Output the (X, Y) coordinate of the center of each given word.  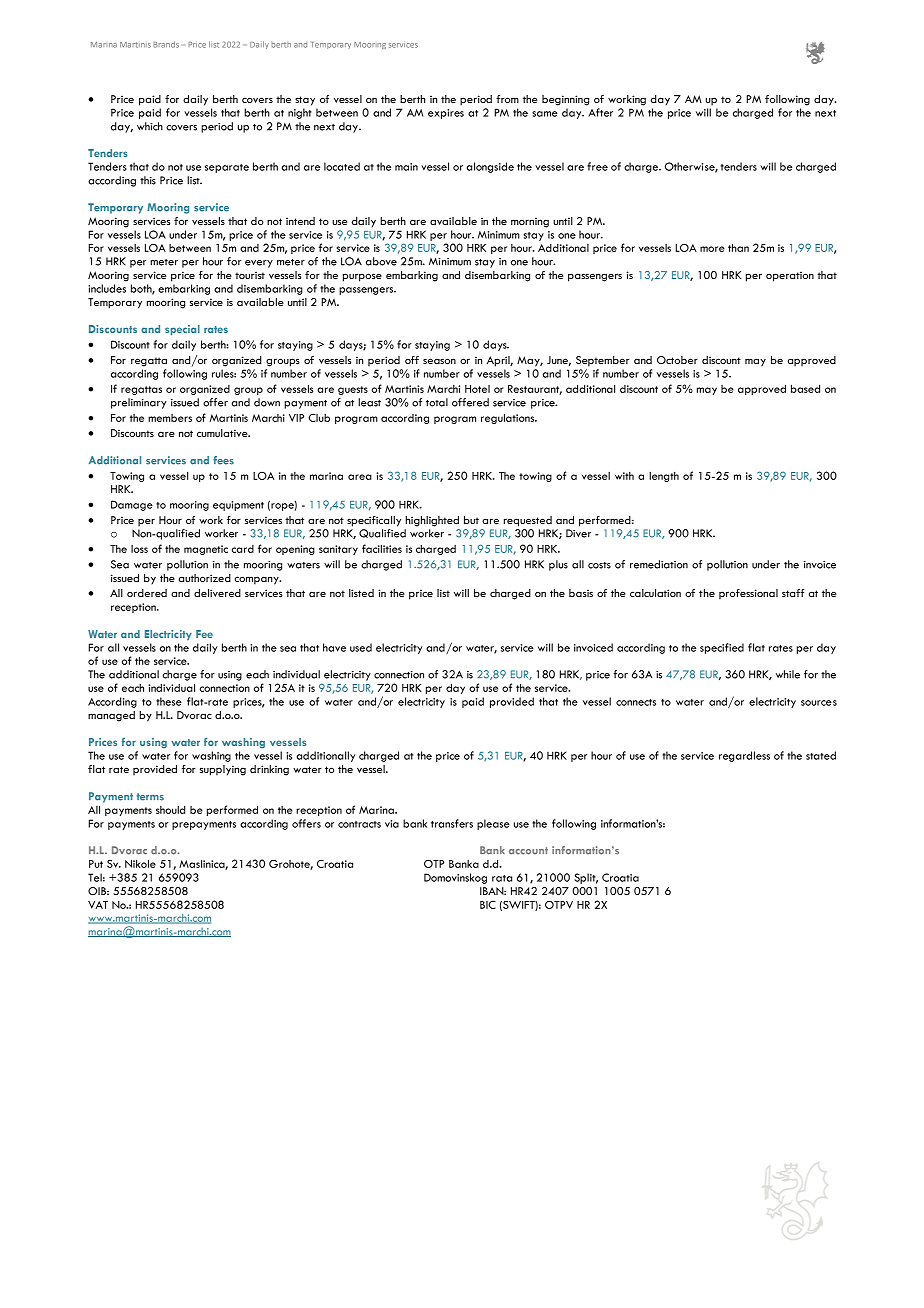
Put (96, 864)
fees (223, 460)
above (381, 261)
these (169, 701)
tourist (250, 275)
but (471, 520)
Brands (166, 44)
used (361, 647)
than (738, 247)
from (507, 99)
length (664, 477)
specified (722, 648)
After (600, 112)
